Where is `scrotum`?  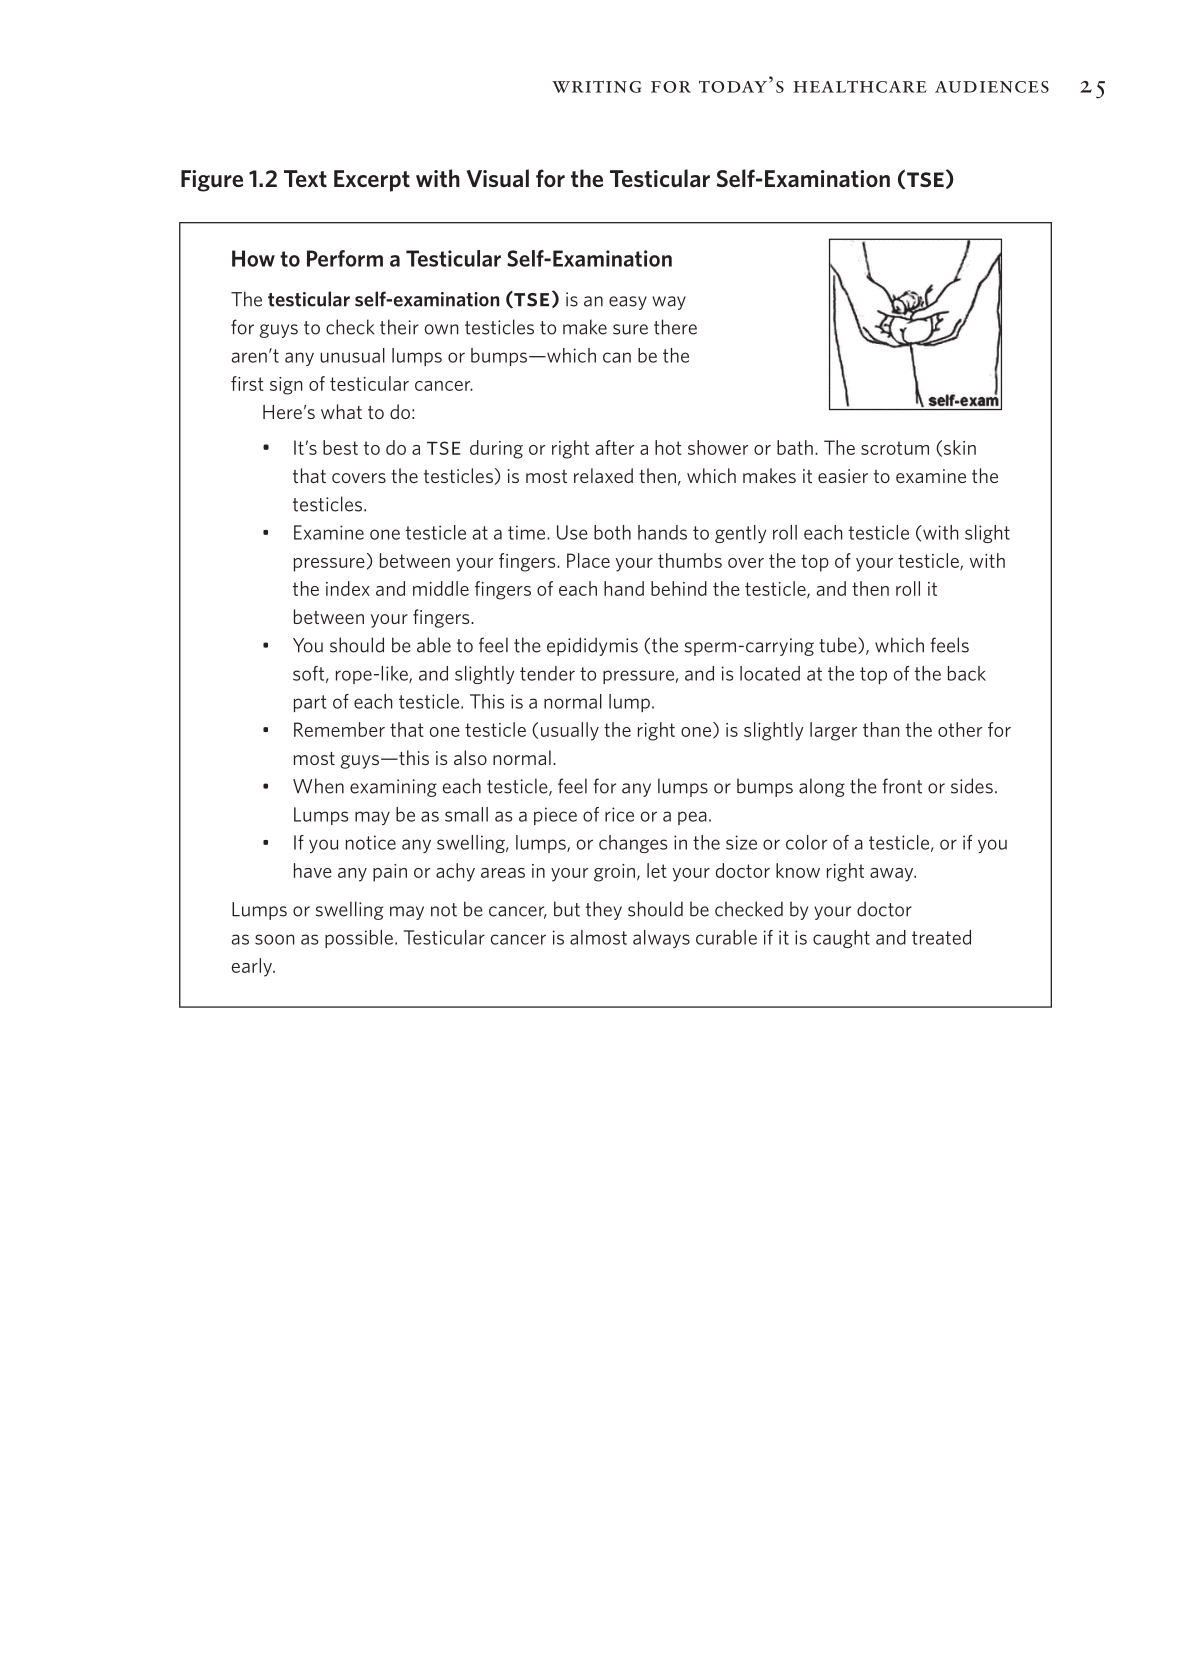
scrotum is located at coordinates (895, 448).
